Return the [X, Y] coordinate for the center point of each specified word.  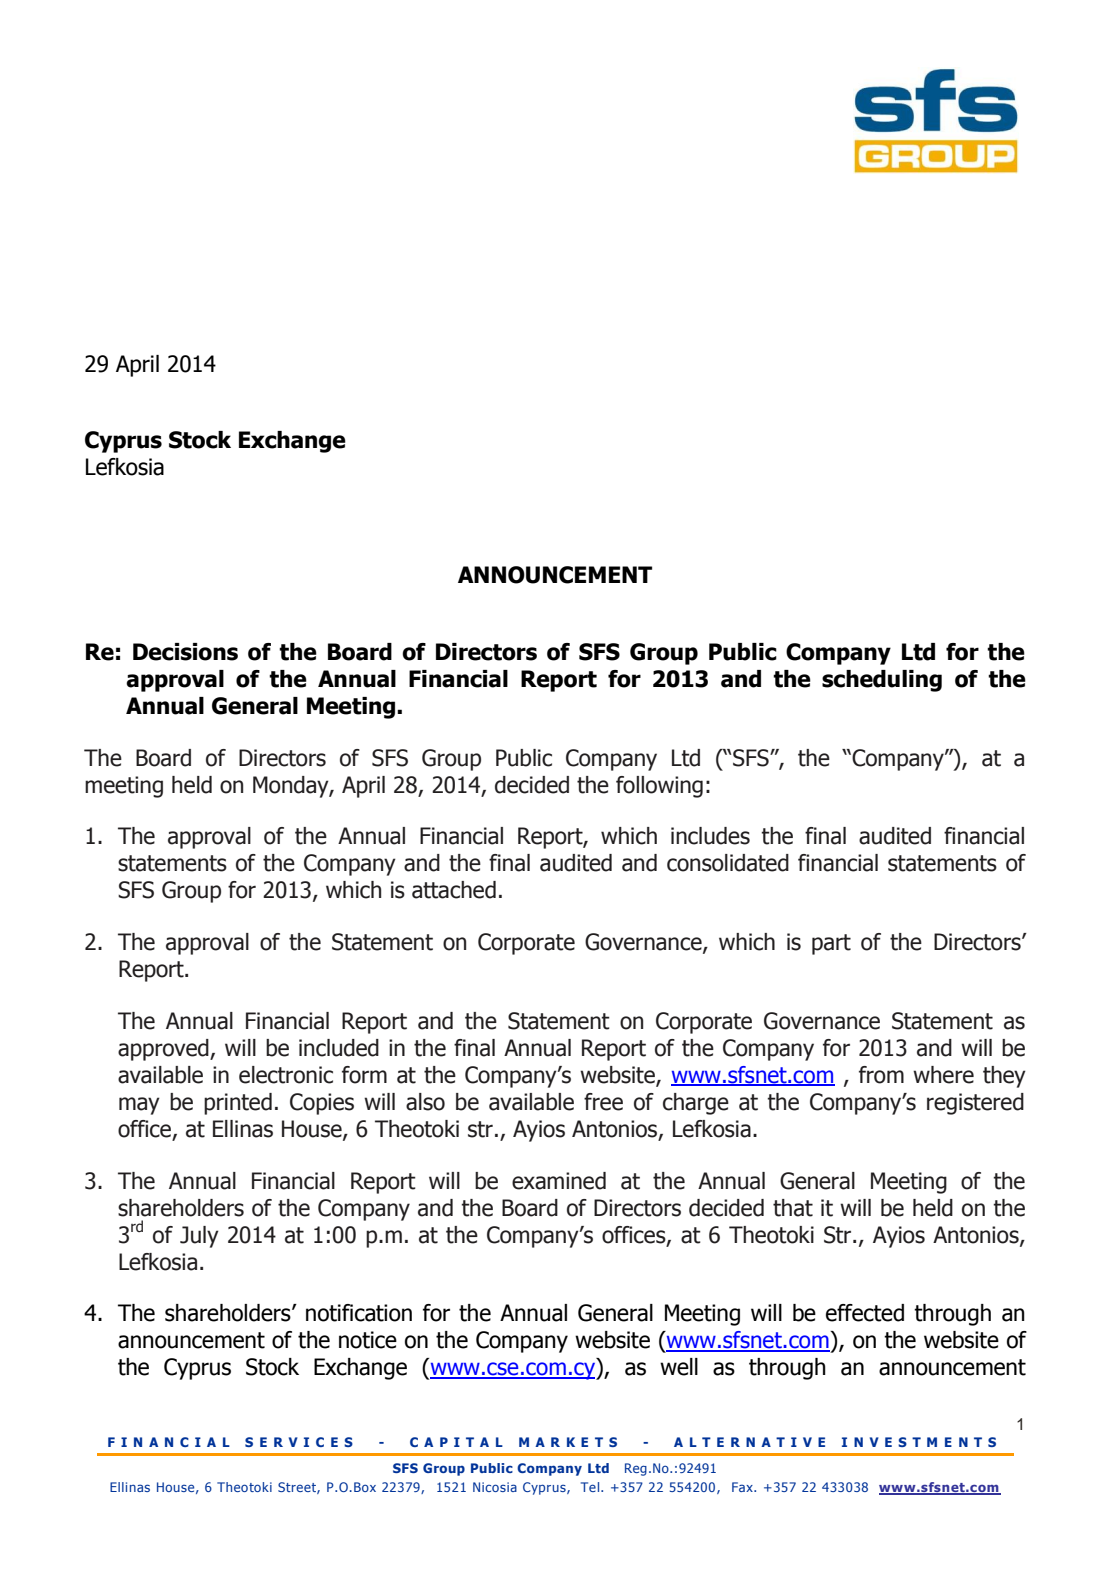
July [199, 1237]
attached [454, 890]
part [831, 944]
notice [368, 1340]
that [793, 1208]
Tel [591, 1487]
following [659, 787]
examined [559, 1181]
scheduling [882, 681]
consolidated [728, 863]
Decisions [185, 652]
